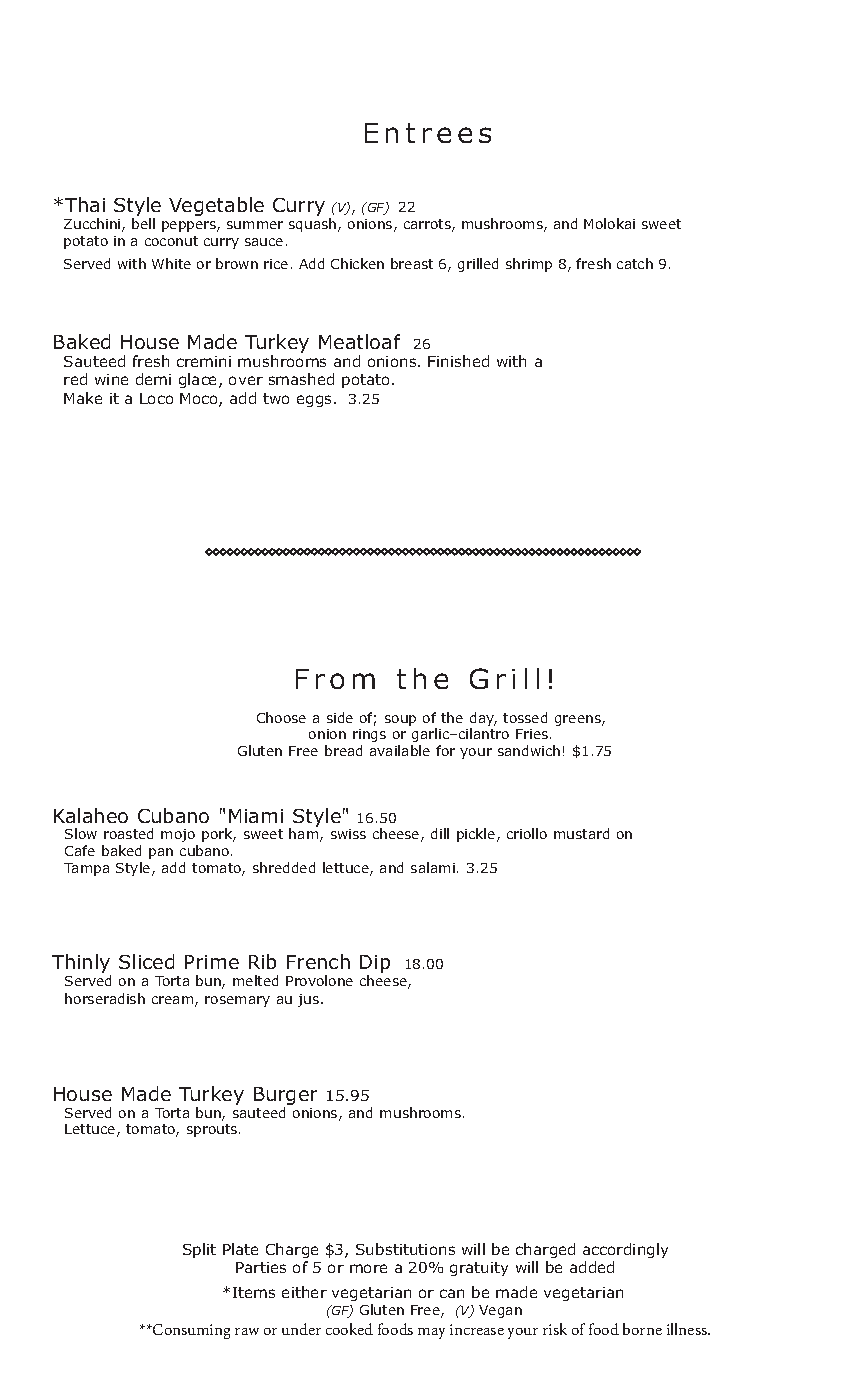  What do you see at coordinates (428, 133) in the image?
I see `Entrees` at bounding box center [428, 133].
